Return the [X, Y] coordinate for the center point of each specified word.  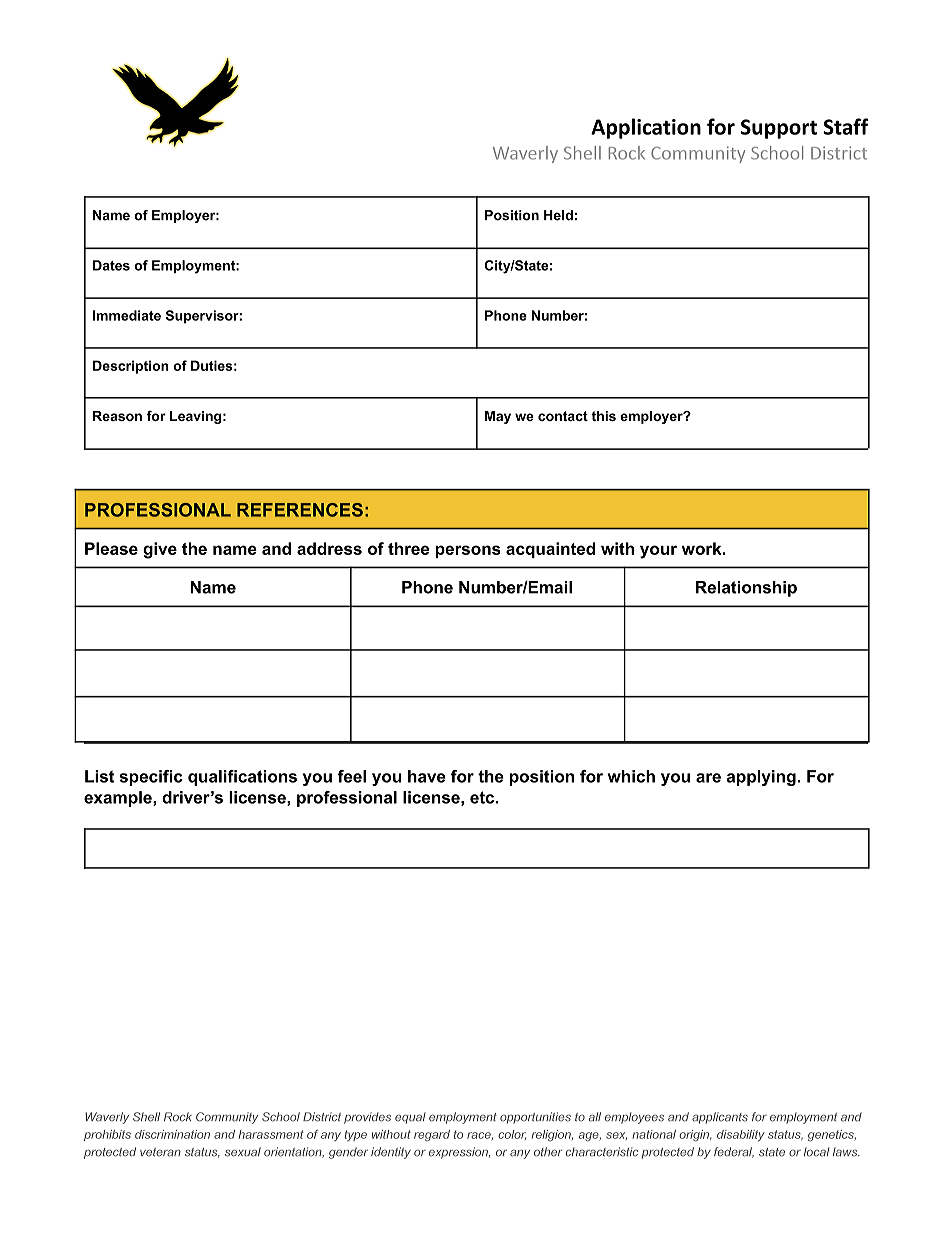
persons [468, 551]
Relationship [746, 589]
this [603, 416]
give [160, 550]
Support [779, 129]
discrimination [172, 1134]
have [427, 776]
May [498, 417]
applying [761, 778]
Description [131, 367]
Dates [111, 265]
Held [558, 215]
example [119, 799]
